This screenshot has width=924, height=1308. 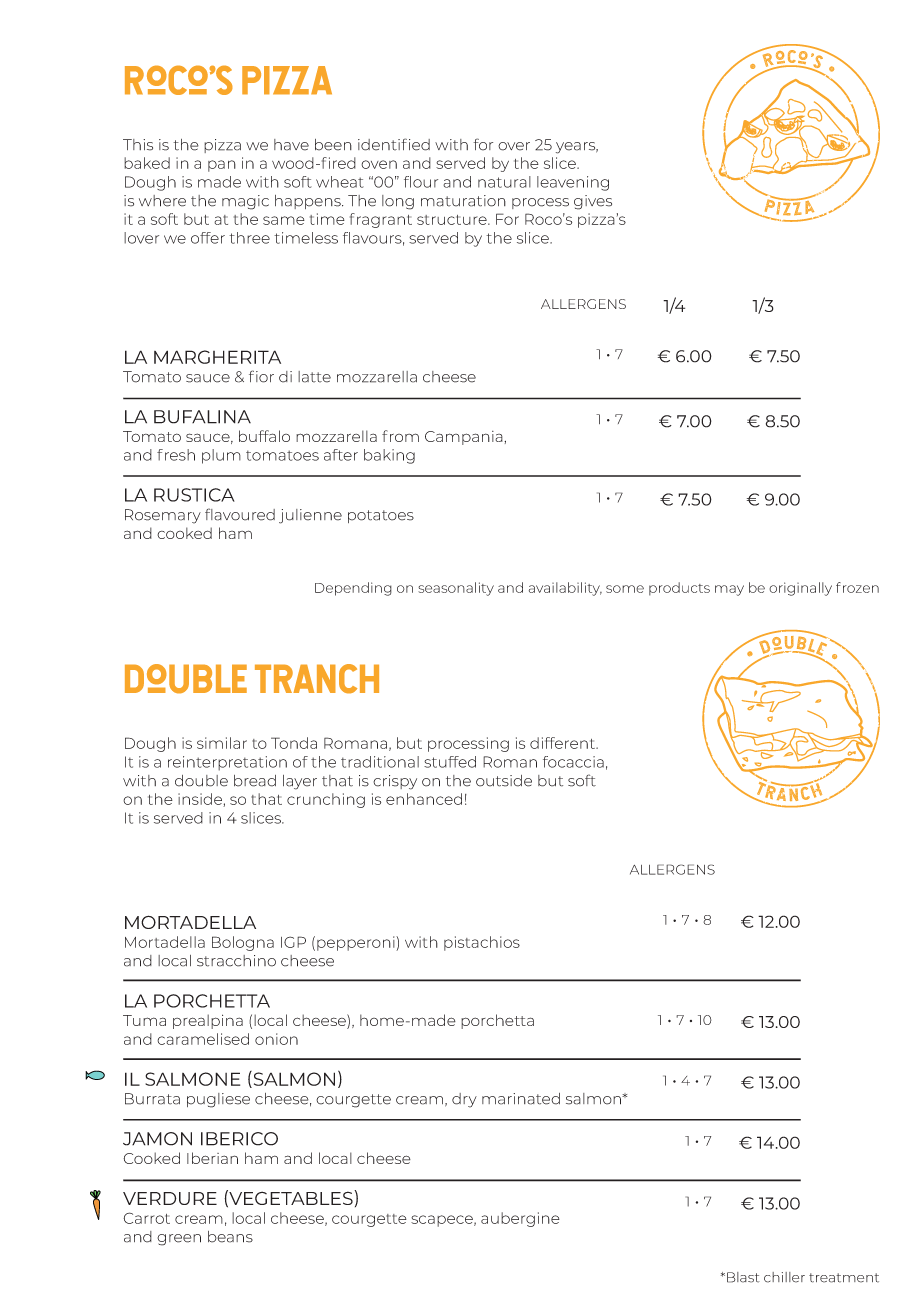 What do you see at coordinates (482, 943) in the screenshot?
I see `pistachios` at bounding box center [482, 943].
